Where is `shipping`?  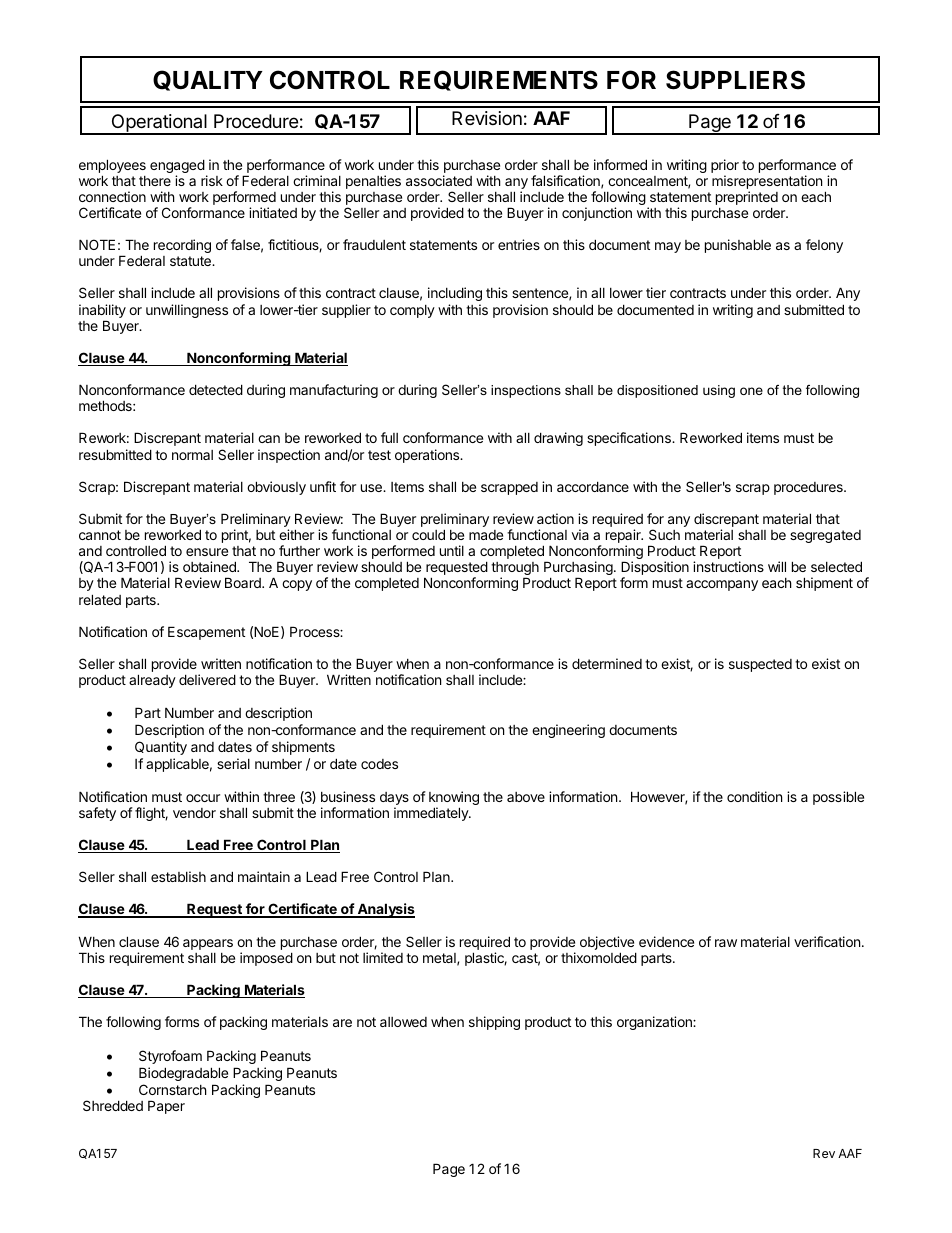
shipping is located at coordinates (494, 1023).
